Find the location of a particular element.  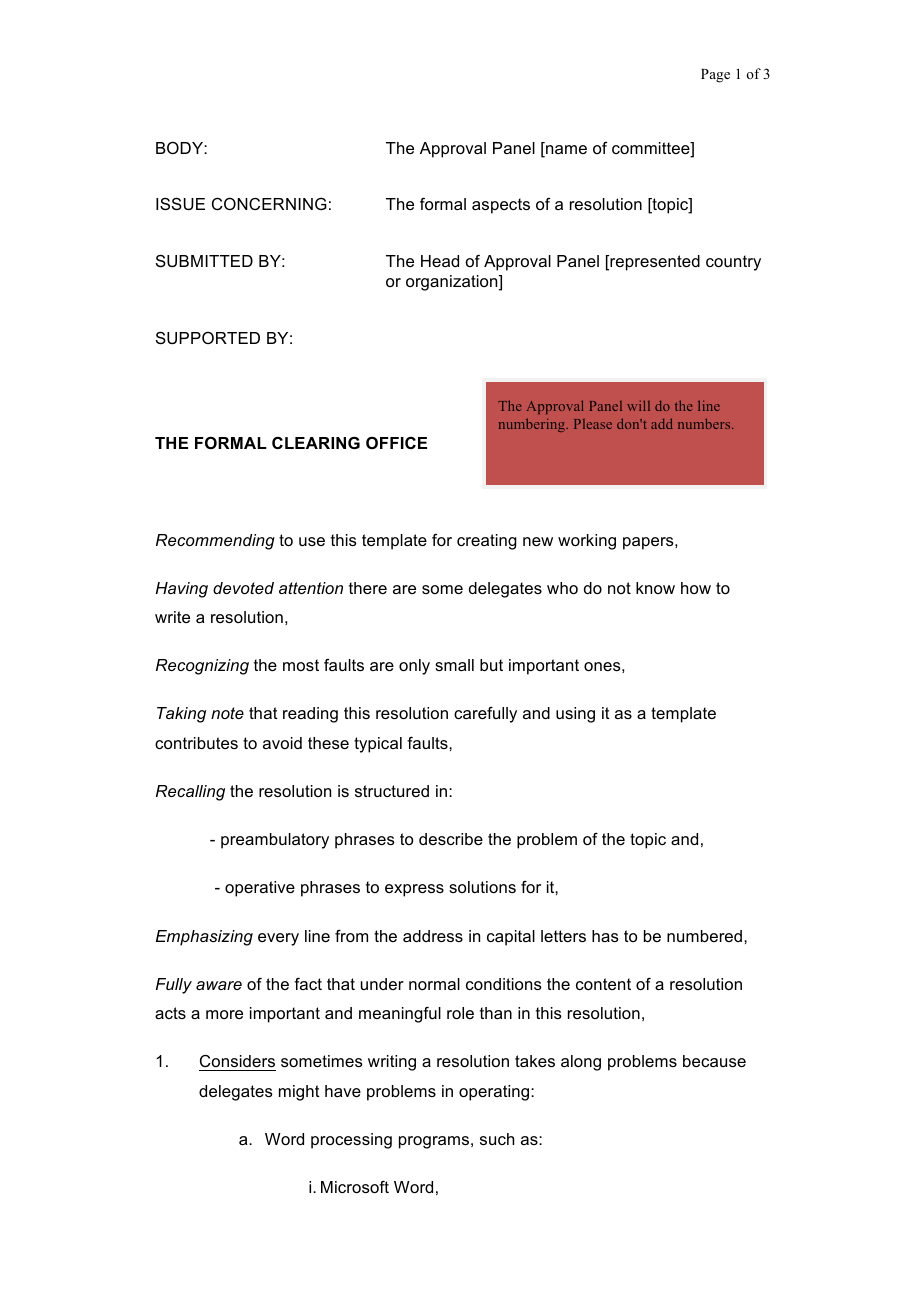

Recommending is located at coordinates (215, 542).
